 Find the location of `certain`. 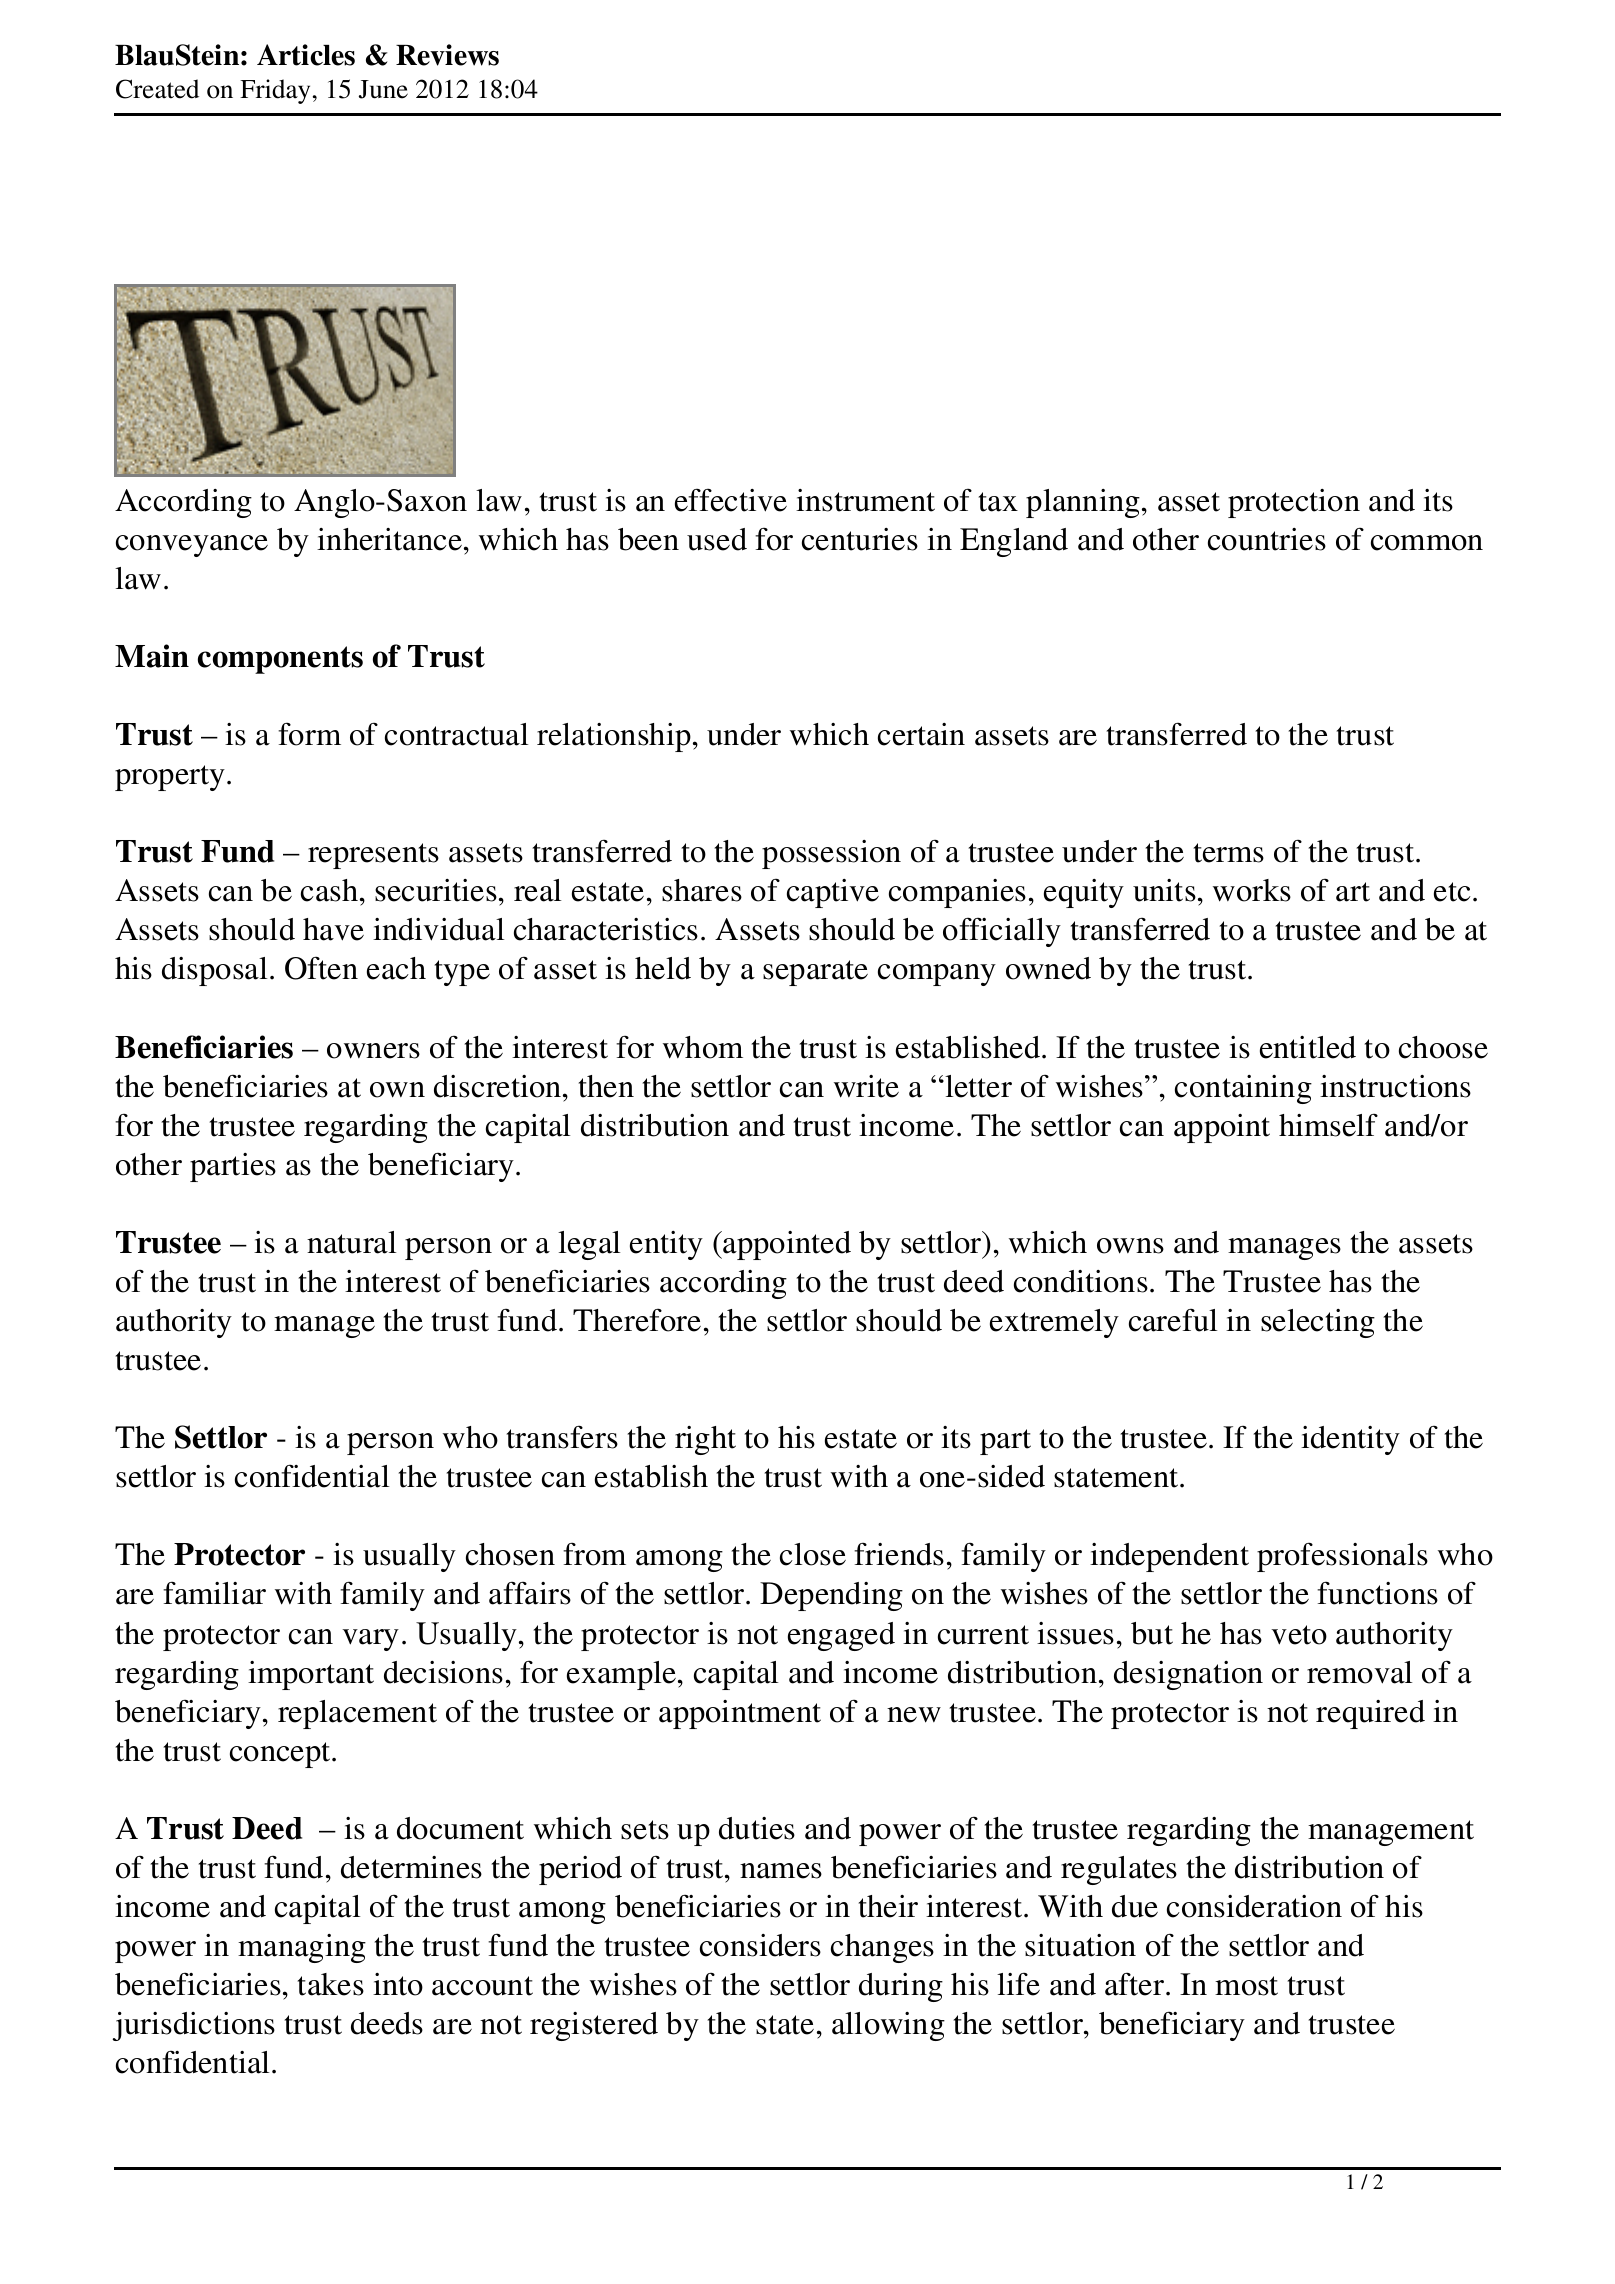

certain is located at coordinates (921, 734).
